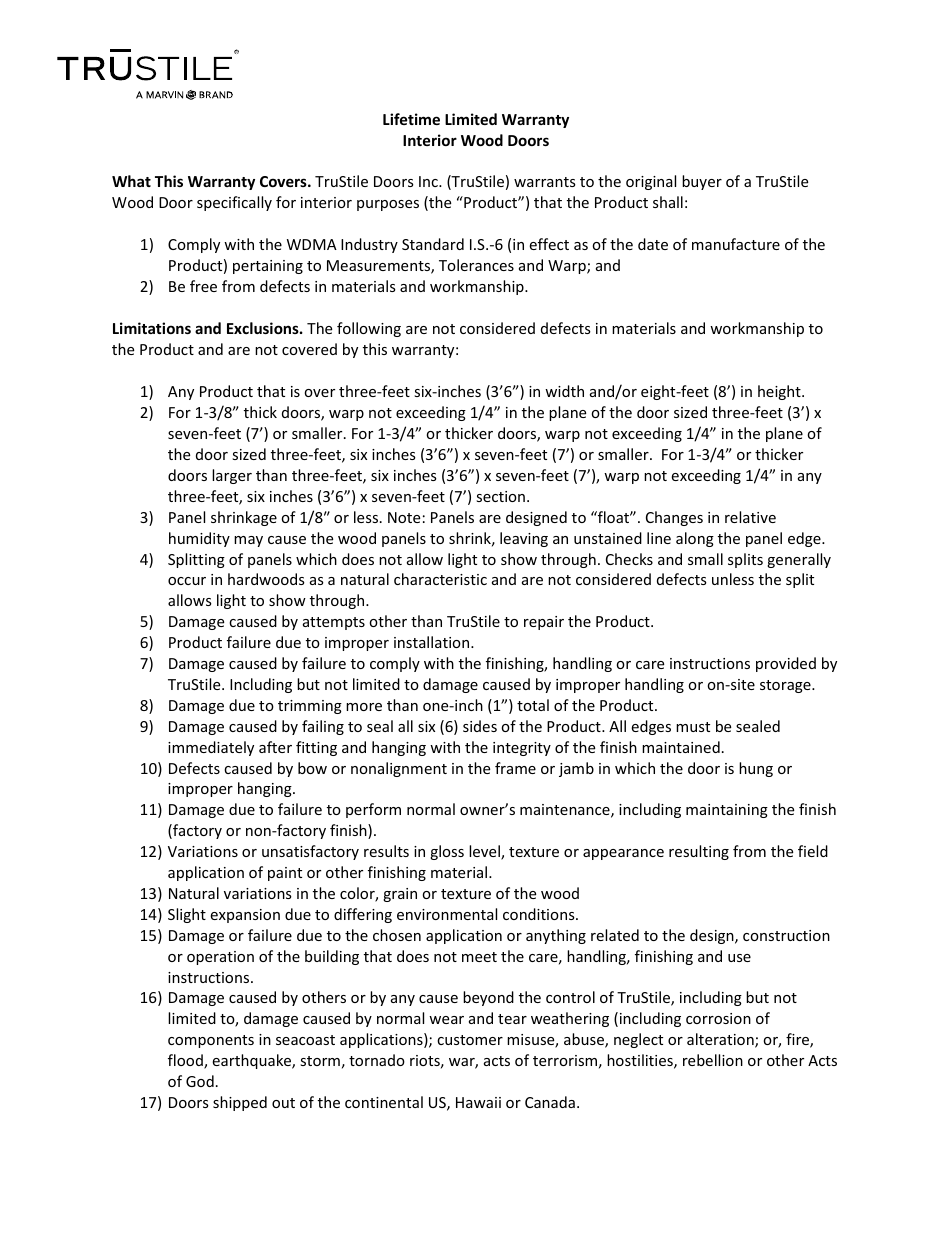 This screenshot has width=952, height=1233. I want to click on larger, so click(232, 476).
